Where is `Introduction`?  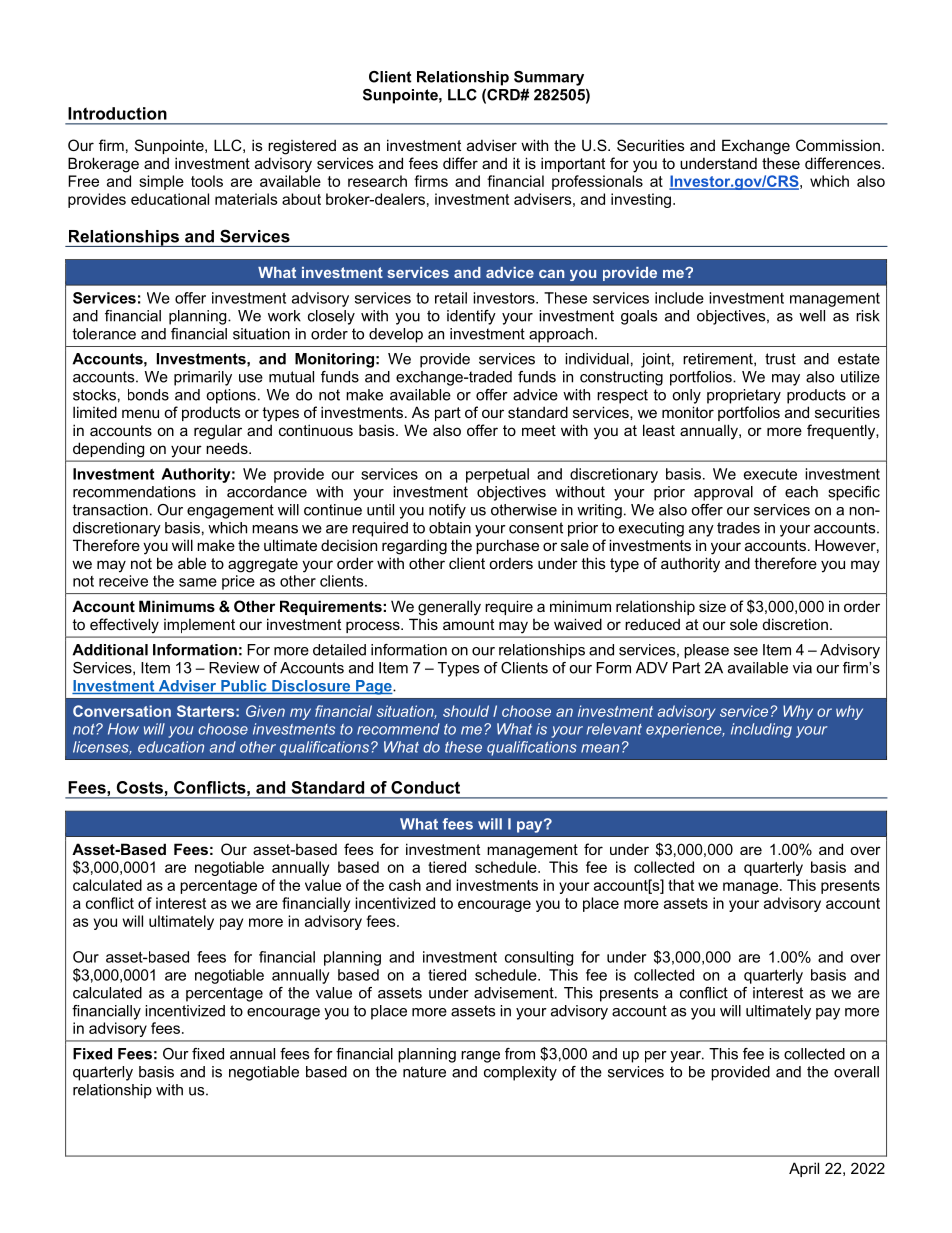 Introduction is located at coordinates (117, 113).
